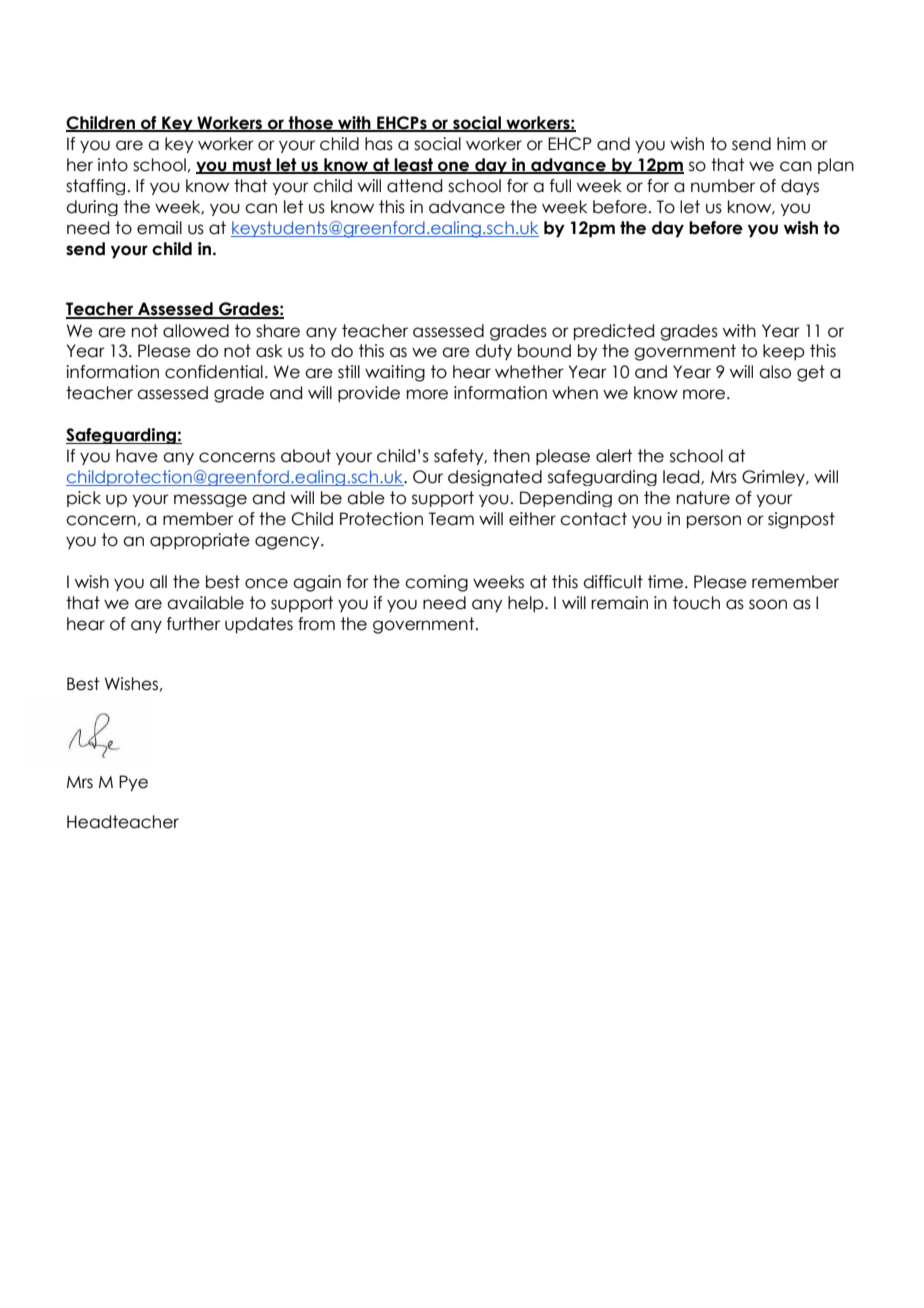 The height and width of the screenshot is (1308, 924). What do you see at coordinates (682, 477) in the screenshot?
I see `lead` at bounding box center [682, 477].
